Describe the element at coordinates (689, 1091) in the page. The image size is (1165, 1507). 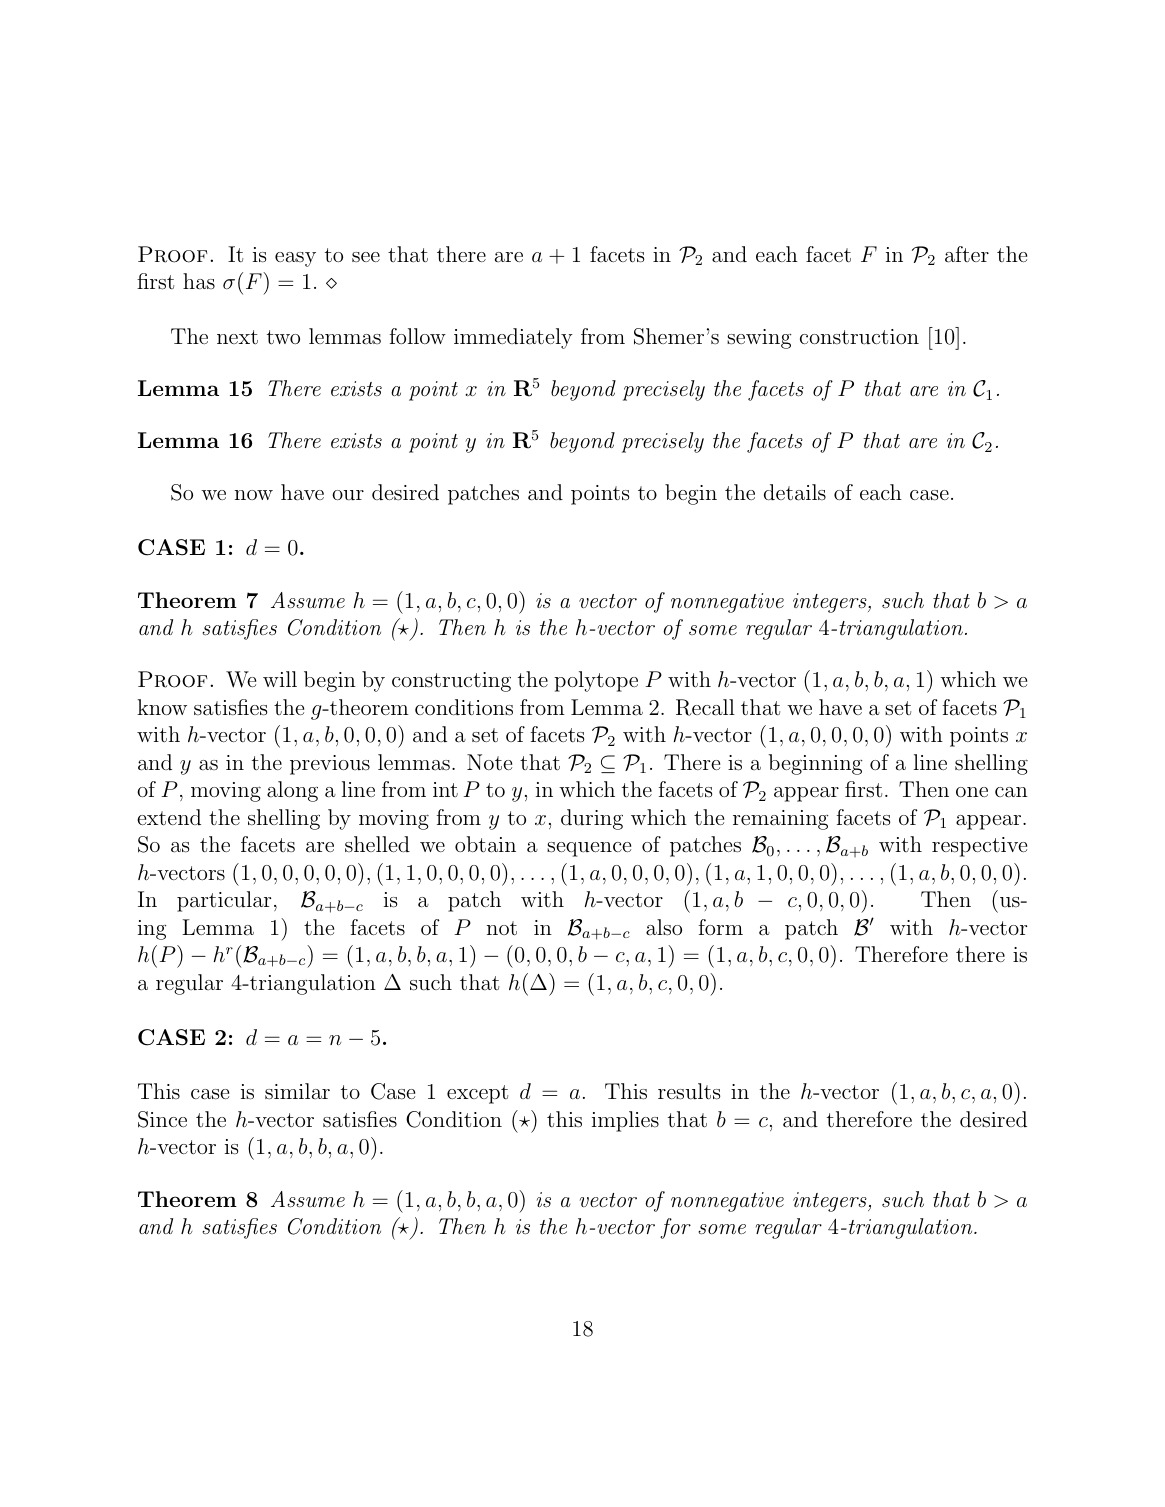
I see `results` at that location.
